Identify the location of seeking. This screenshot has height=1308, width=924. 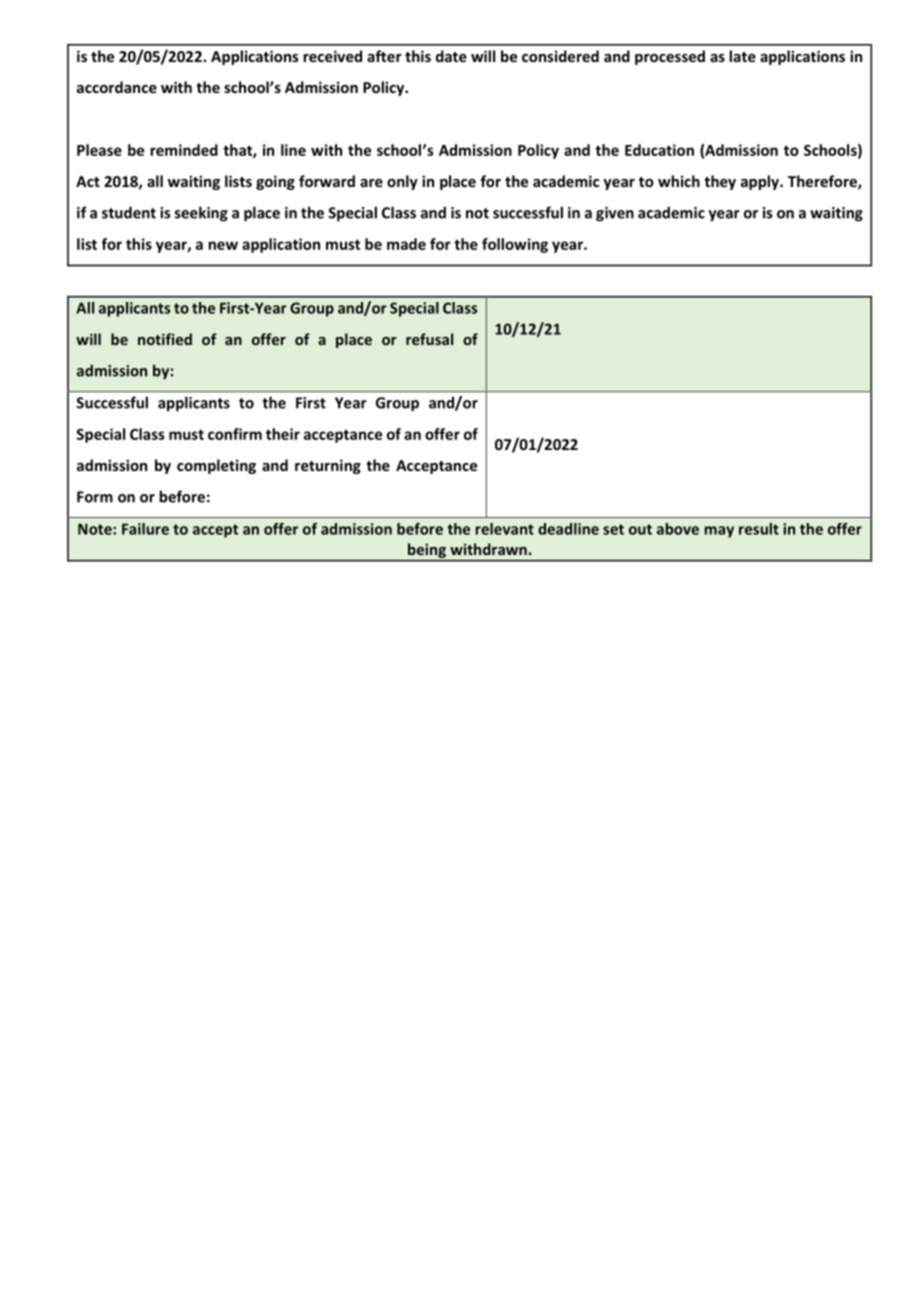
(201, 214).
